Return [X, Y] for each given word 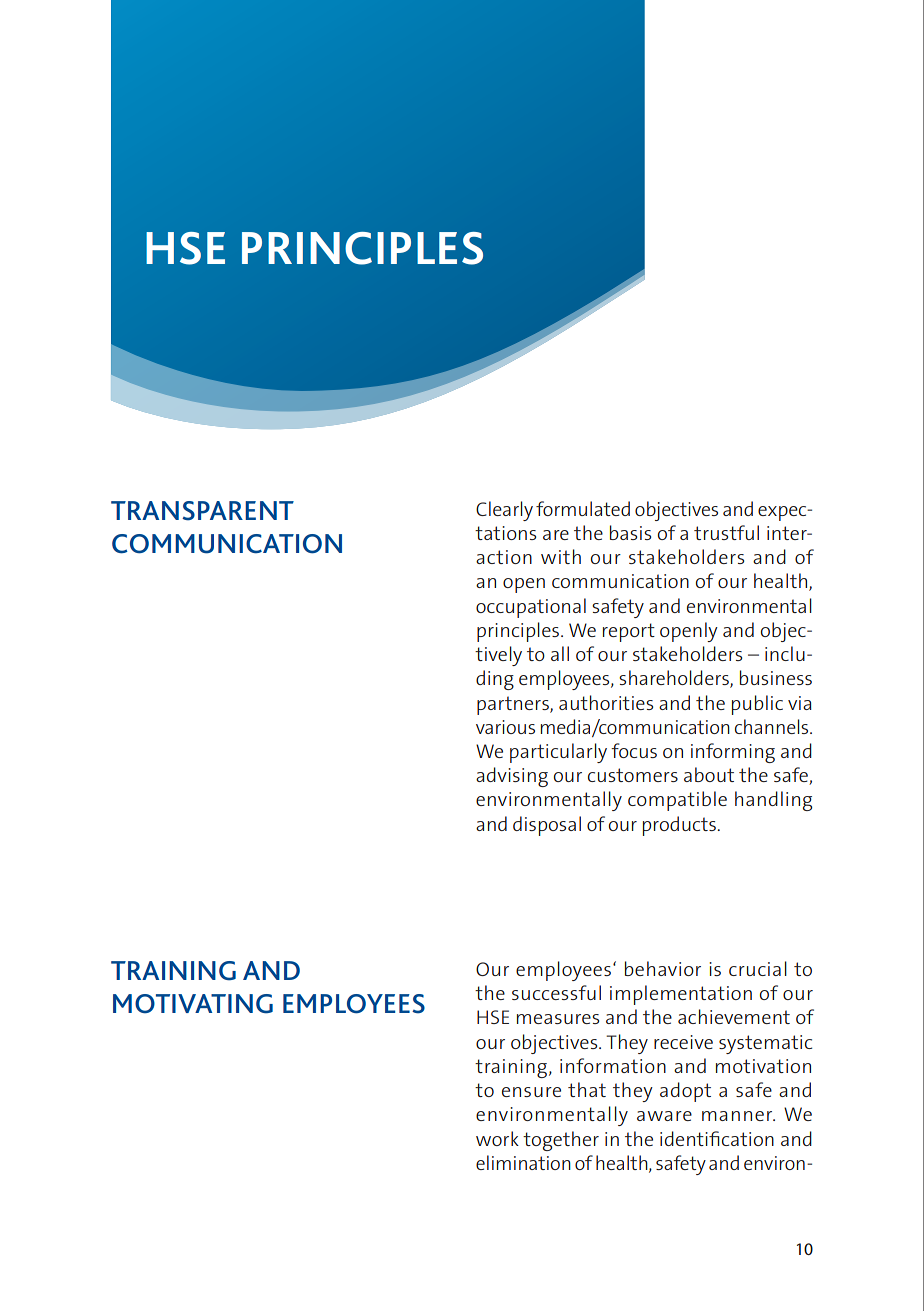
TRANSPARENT [202, 511]
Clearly [504, 511]
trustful [726, 532]
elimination [523, 1162]
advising [512, 777]
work [497, 1138]
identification [717, 1138]
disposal [547, 826]
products [680, 826]
